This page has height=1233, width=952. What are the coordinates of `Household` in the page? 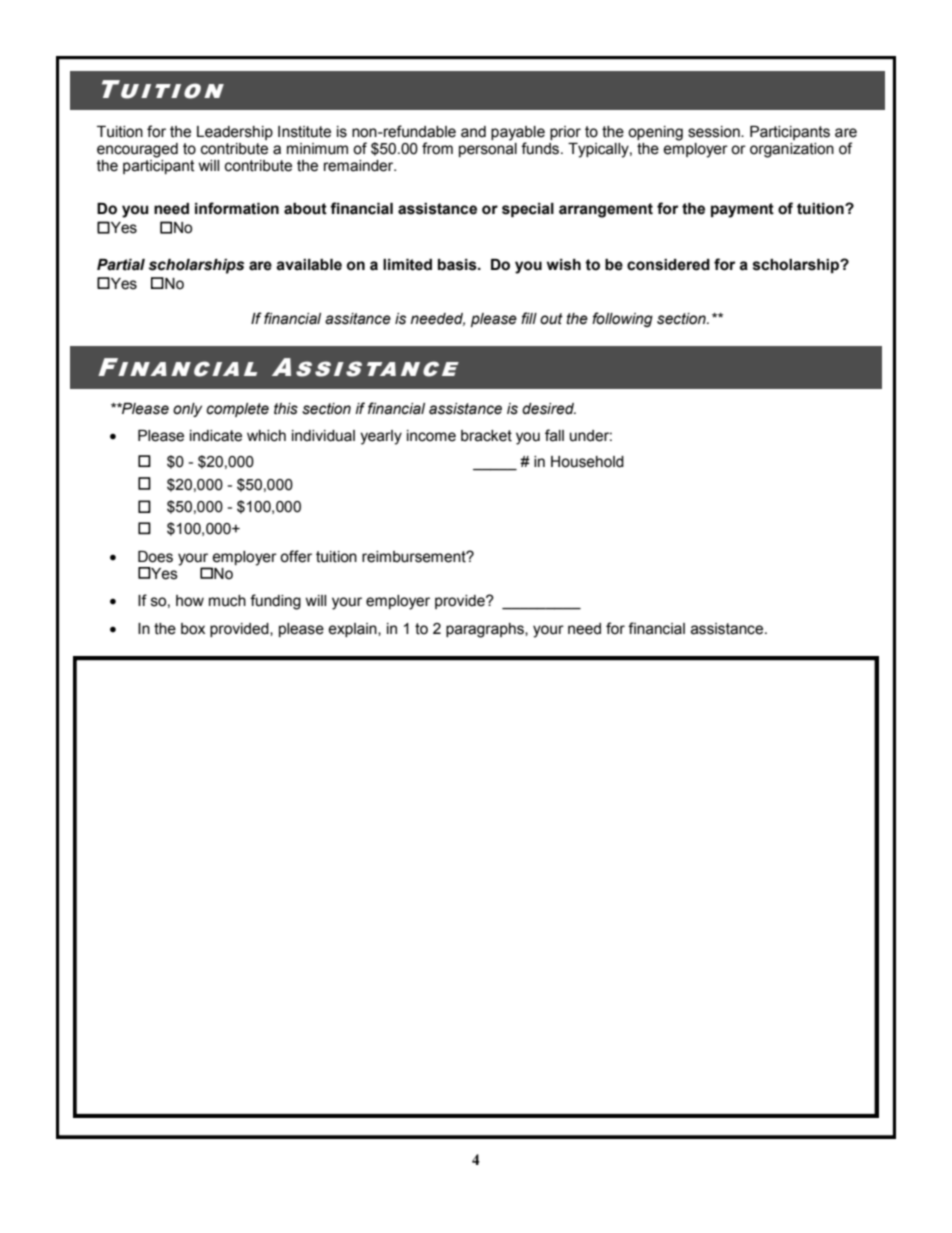 It's located at (587, 462).
